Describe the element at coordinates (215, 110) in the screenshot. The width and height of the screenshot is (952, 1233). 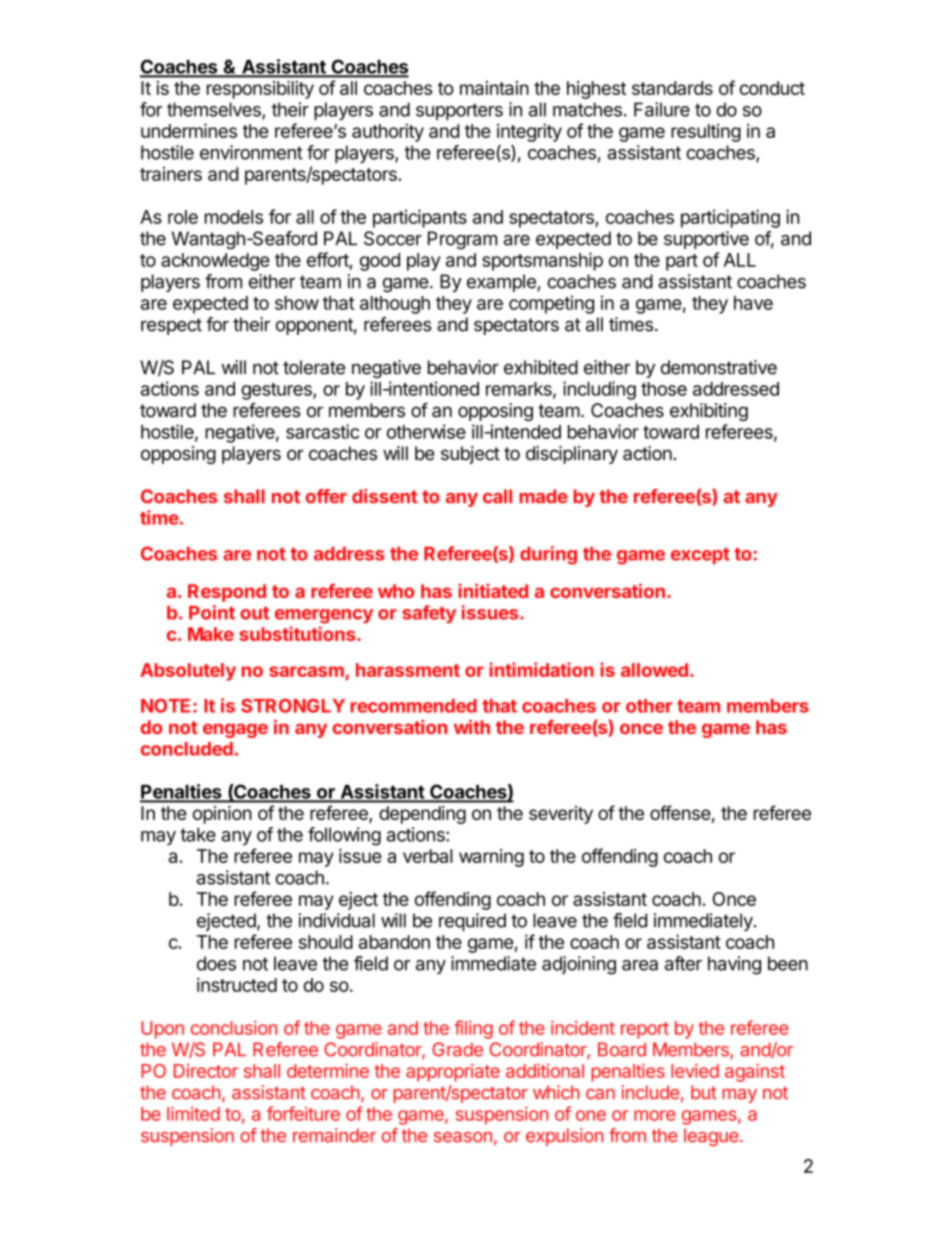
I see `themselves` at that location.
